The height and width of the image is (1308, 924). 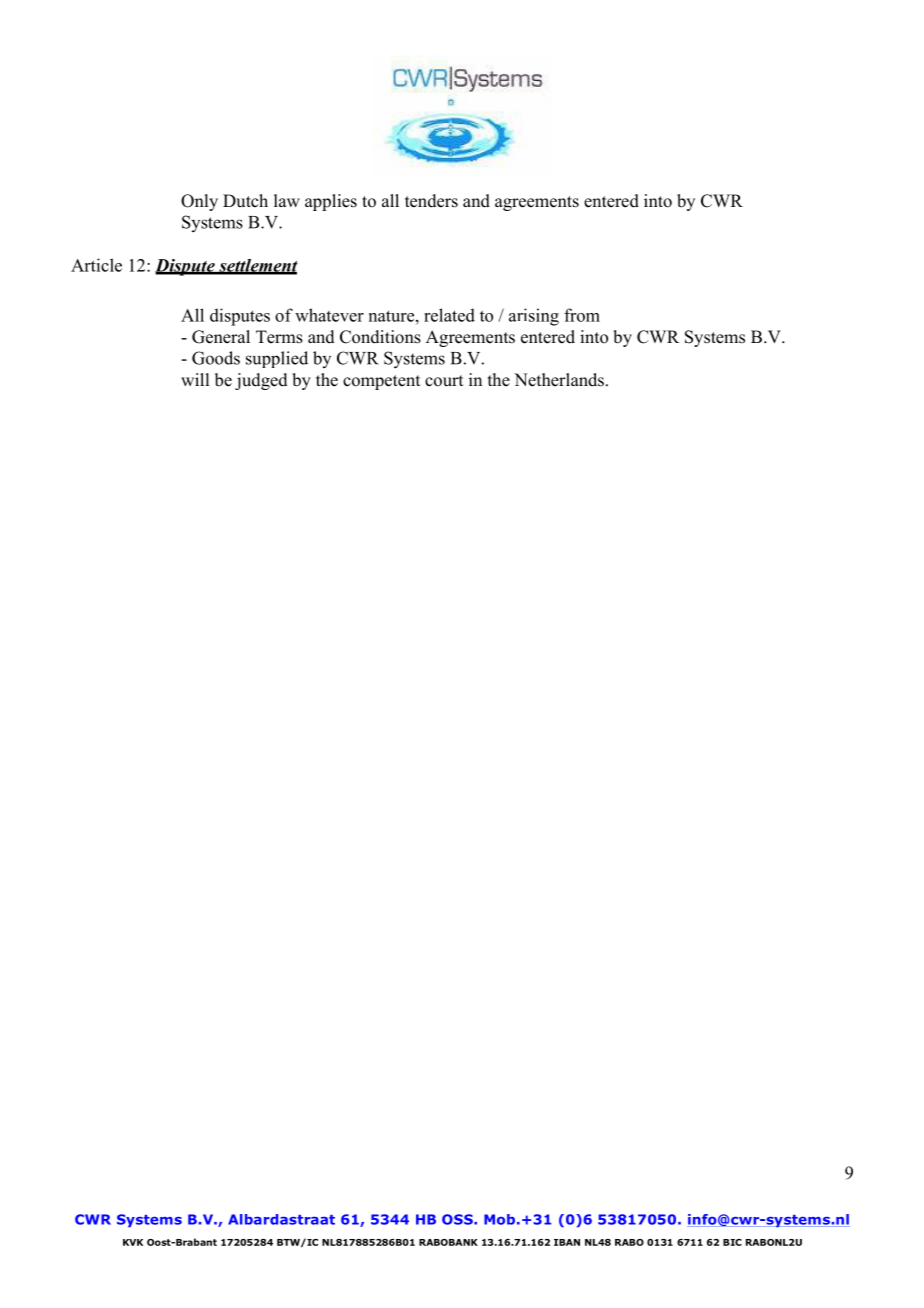 What do you see at coordinates (534, 317) in the image?
I see `arising` at bounding box center [534, 317].
